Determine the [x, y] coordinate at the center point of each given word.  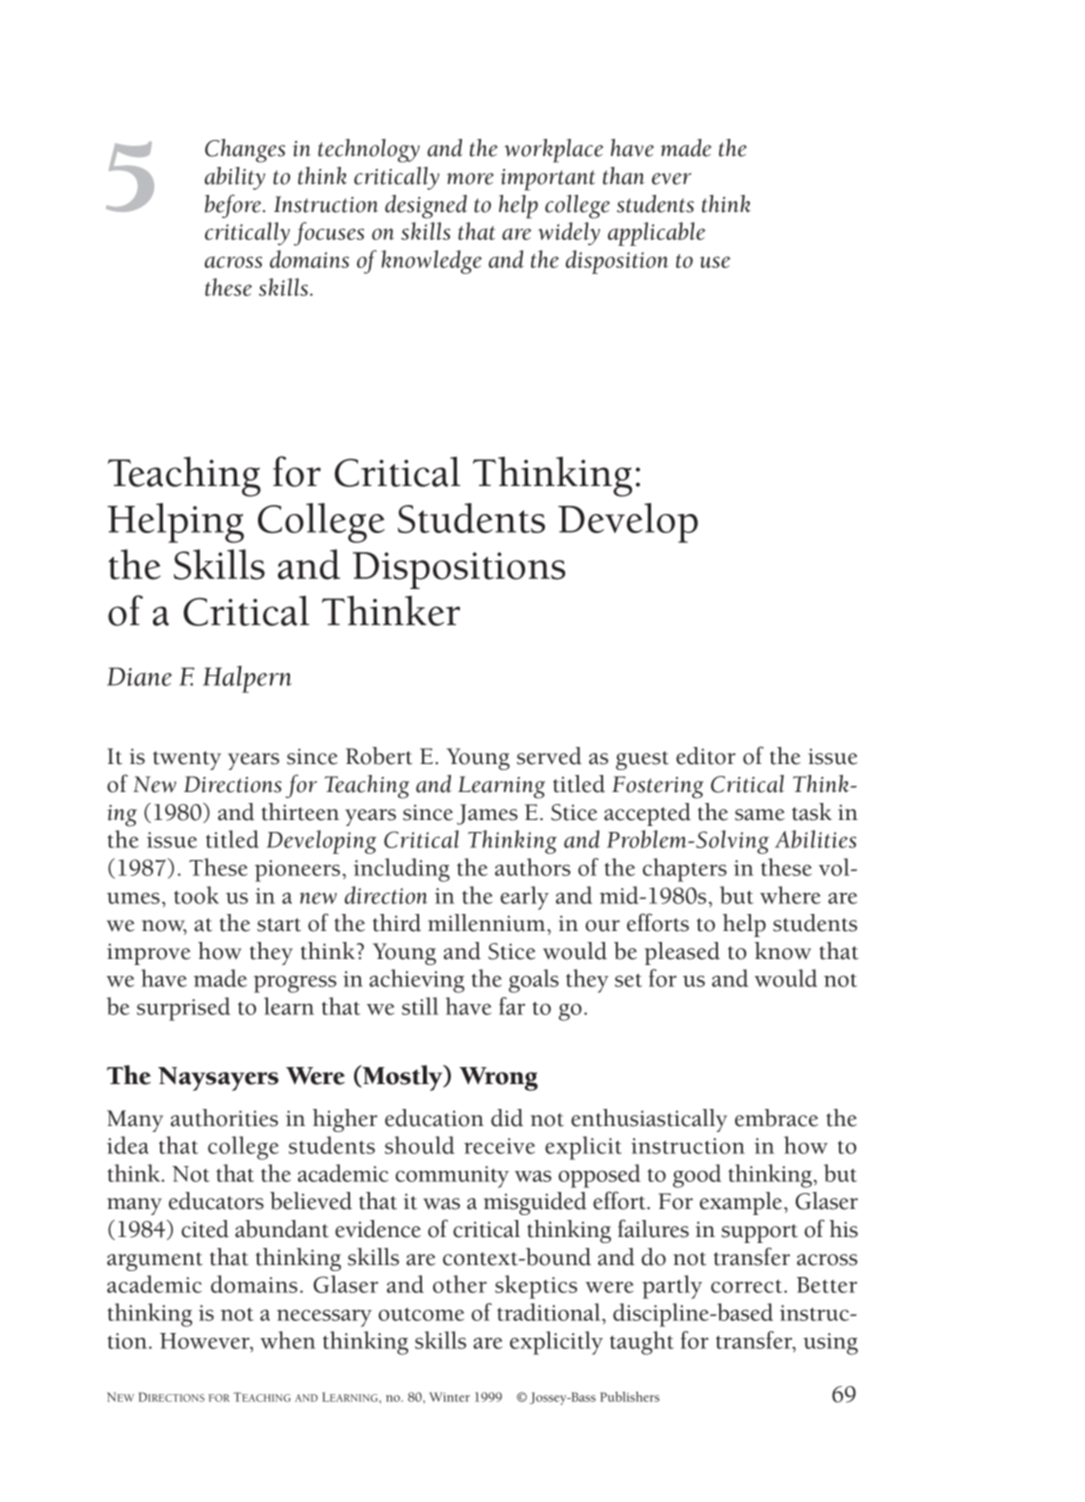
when [287, 1340]
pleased [682, 953]
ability [235, 178]
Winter [449, 1397]
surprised [183, 1009]
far [512, 1006]
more [470, 179]
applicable [657, 234]
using [830, 1344]
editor [706, 756]
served [549, 756]
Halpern [247, 679]
